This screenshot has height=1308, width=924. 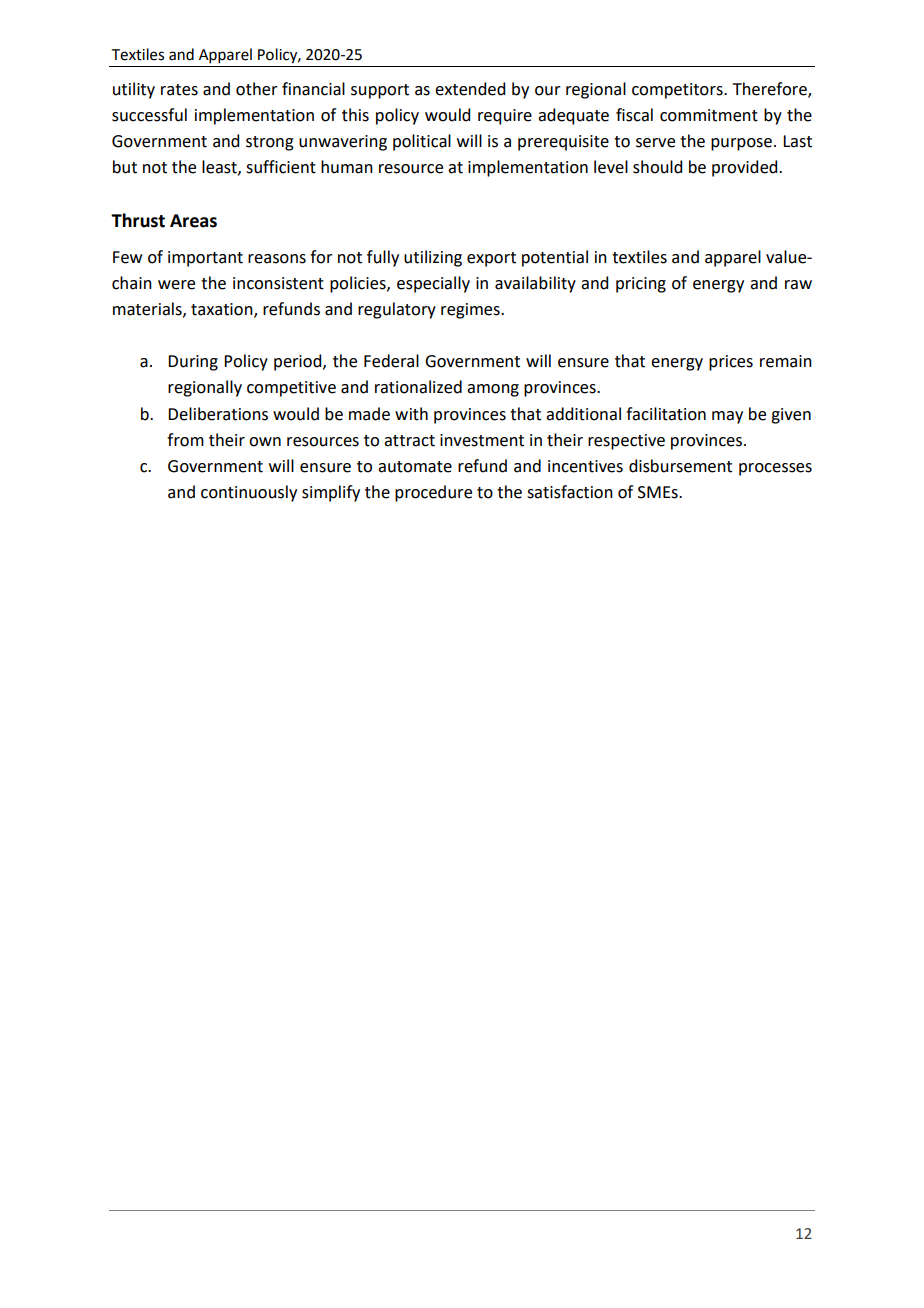 I want to click on human, so click(x=347, y=167).
